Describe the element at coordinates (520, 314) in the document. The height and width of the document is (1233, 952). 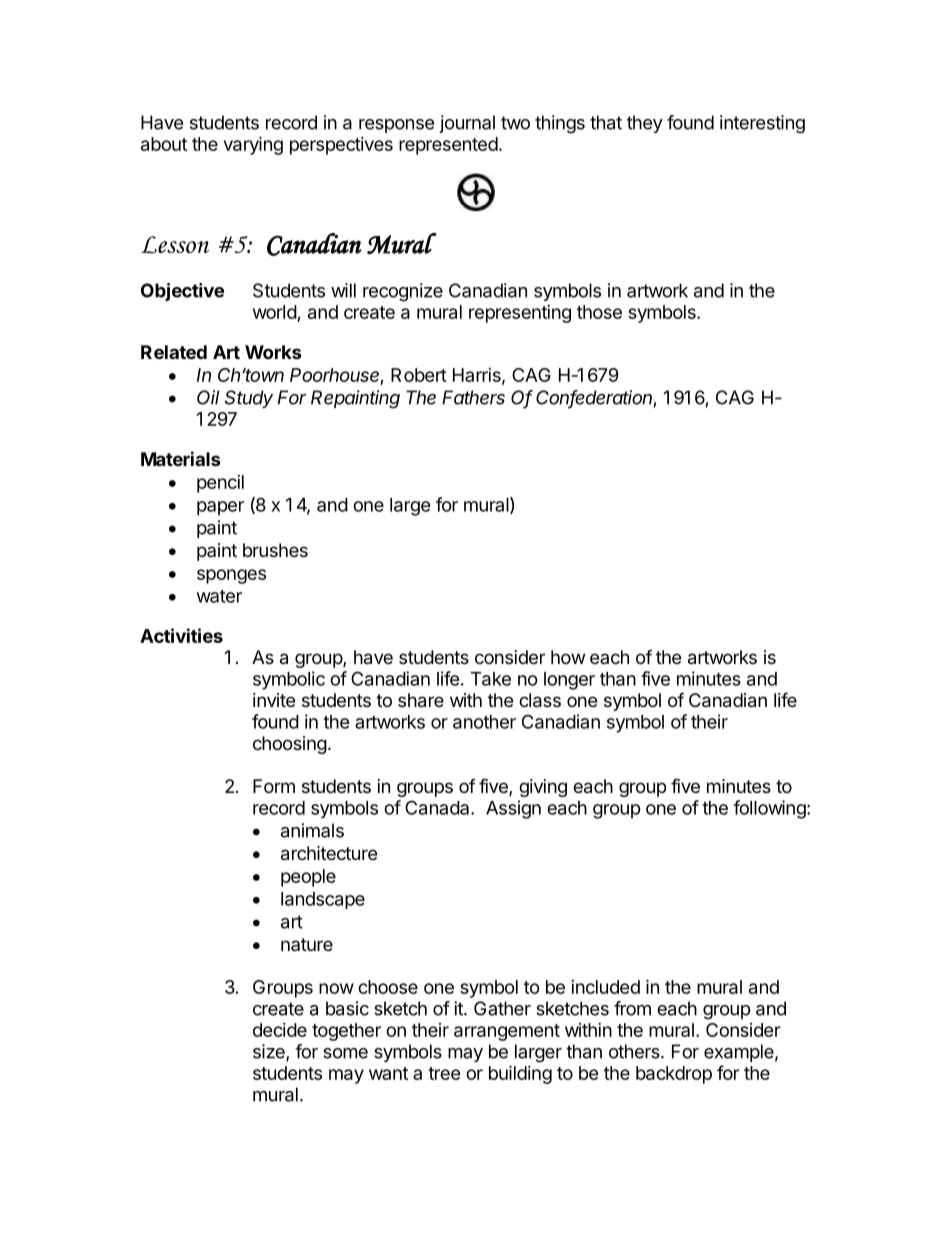
I see `representing` at that location.
